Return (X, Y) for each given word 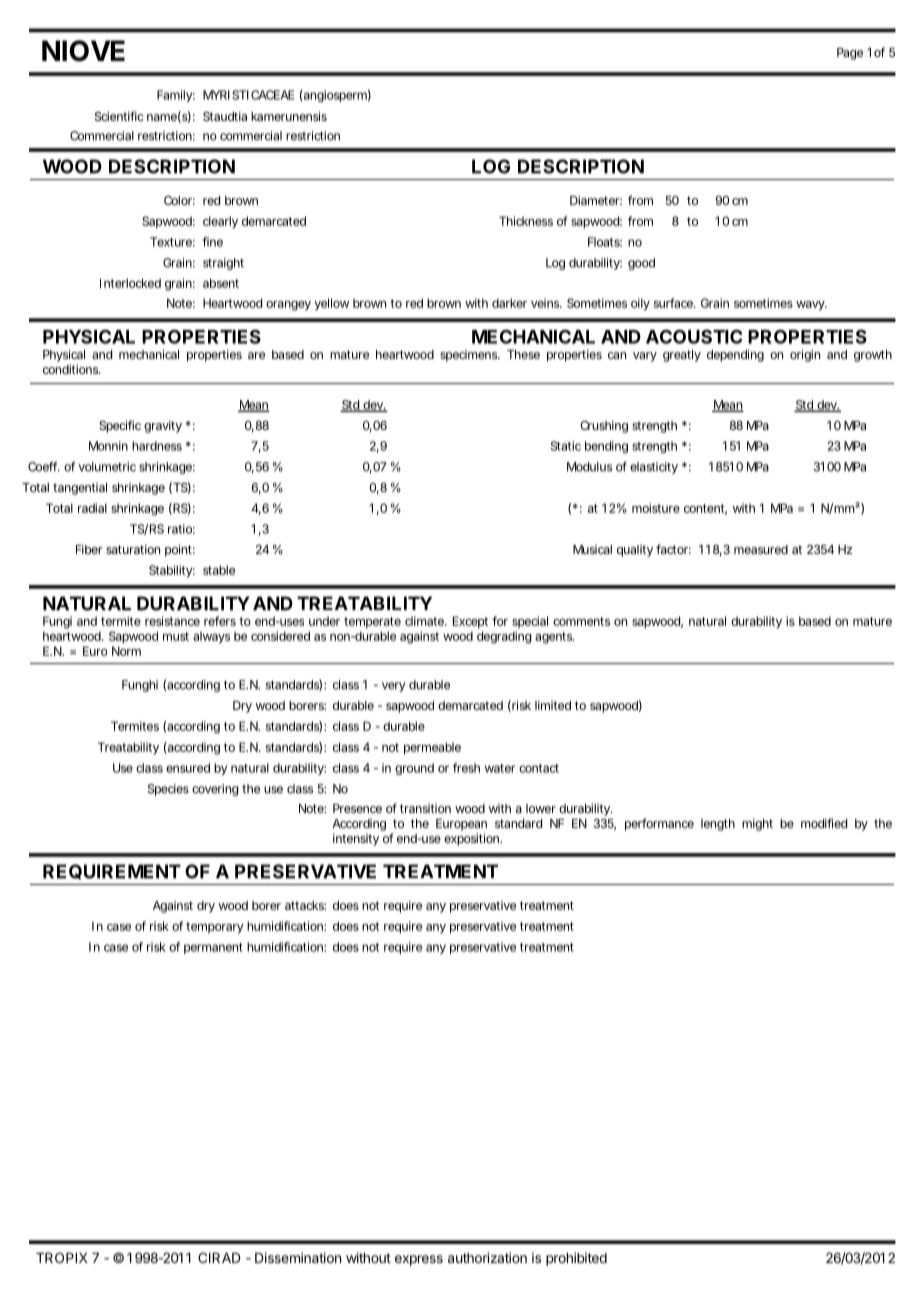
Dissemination (298, 1257)
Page (850, 54)
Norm (126, 651)
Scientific (119, 116)
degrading (504, 637)
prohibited (576, 1259)
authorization (487, 1257)
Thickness (526, 221)
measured (761, 549)
